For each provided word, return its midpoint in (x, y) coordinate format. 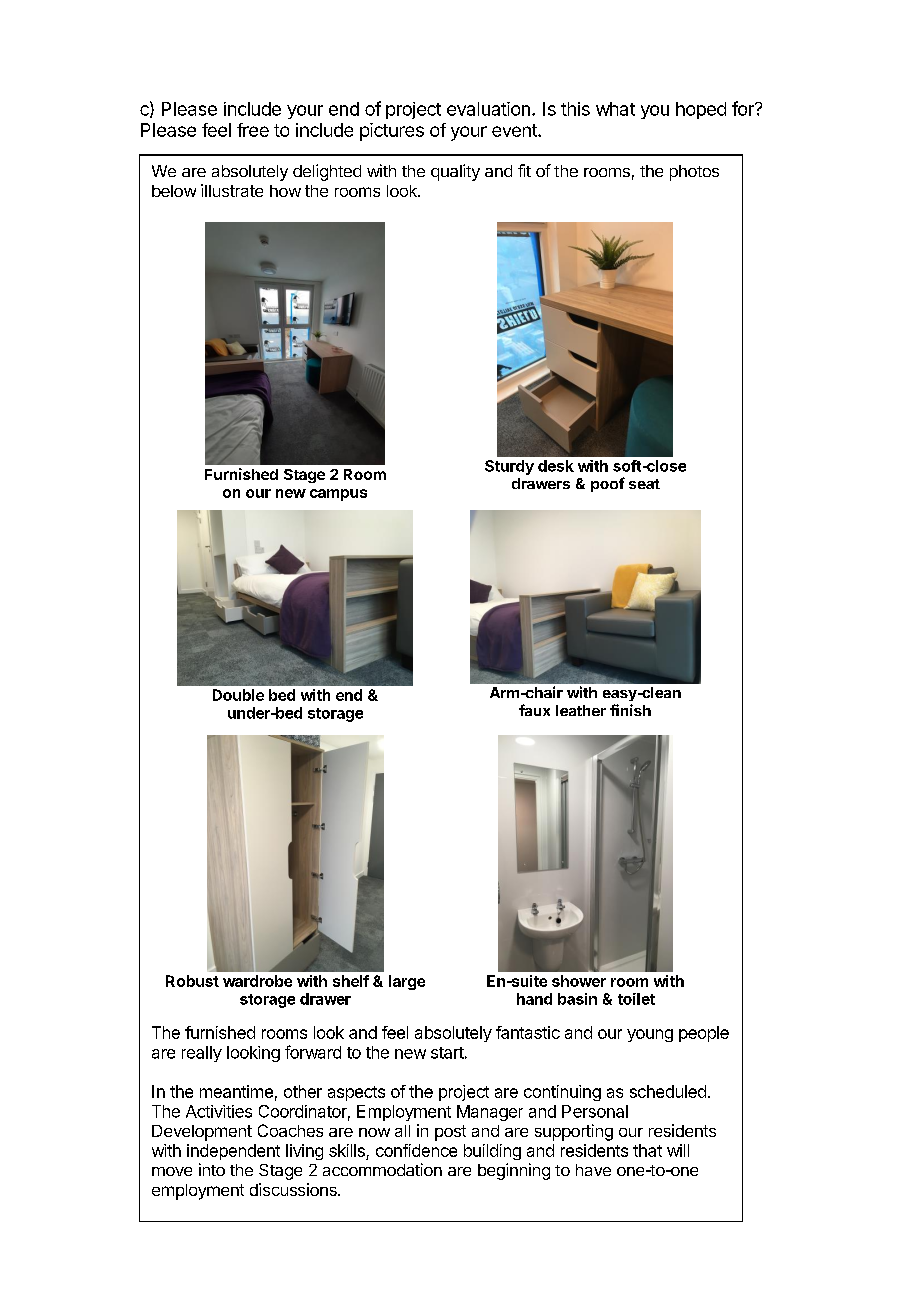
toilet (636, 999)
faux (534, 710)
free (253, 130)
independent (233, 1152)
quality (455, 172)
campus (338, 495)
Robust (192, 981)
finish (630, 710)
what (615, 109)
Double (238, 695)
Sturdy (509, 467)
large (407, 982)
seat (644, 484)
